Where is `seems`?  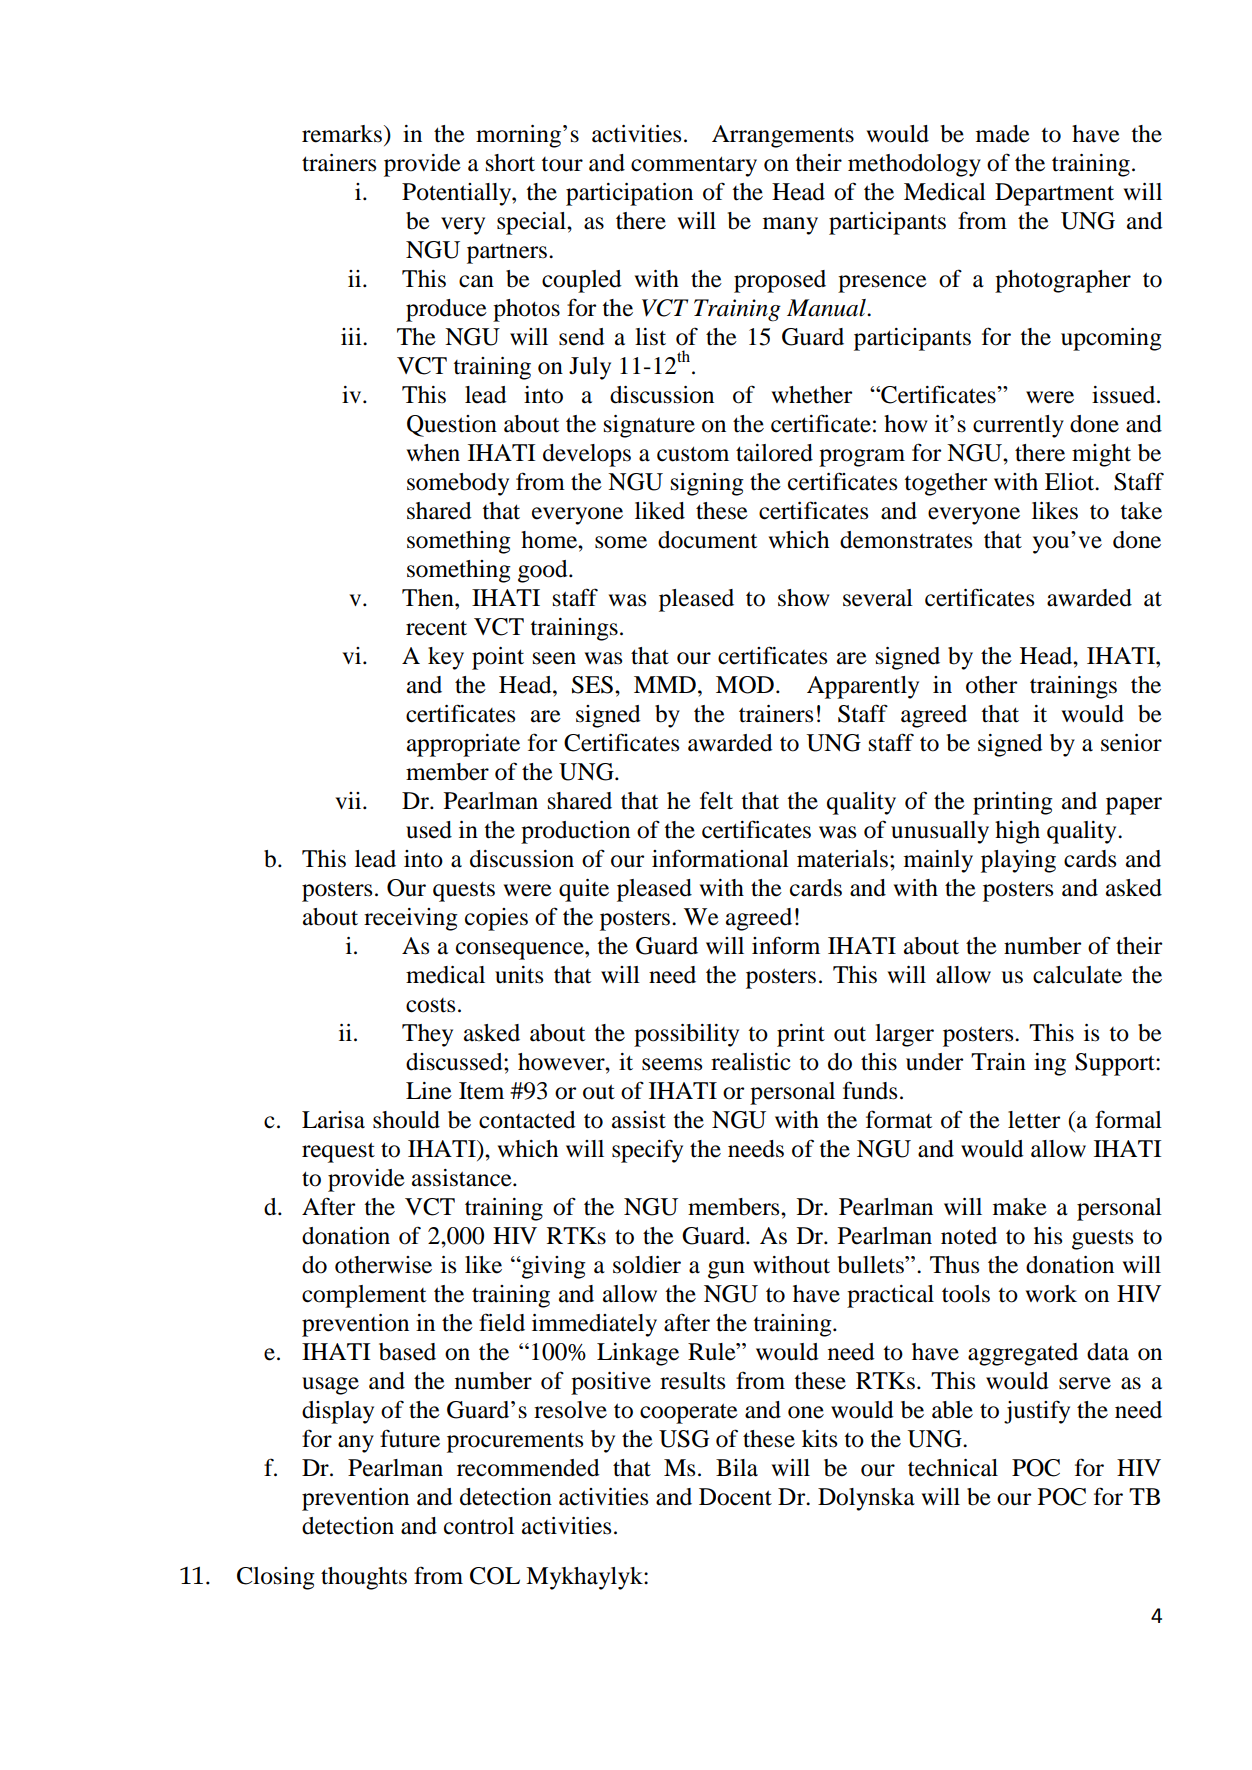
seems is located at coordinates (672, 1064).
